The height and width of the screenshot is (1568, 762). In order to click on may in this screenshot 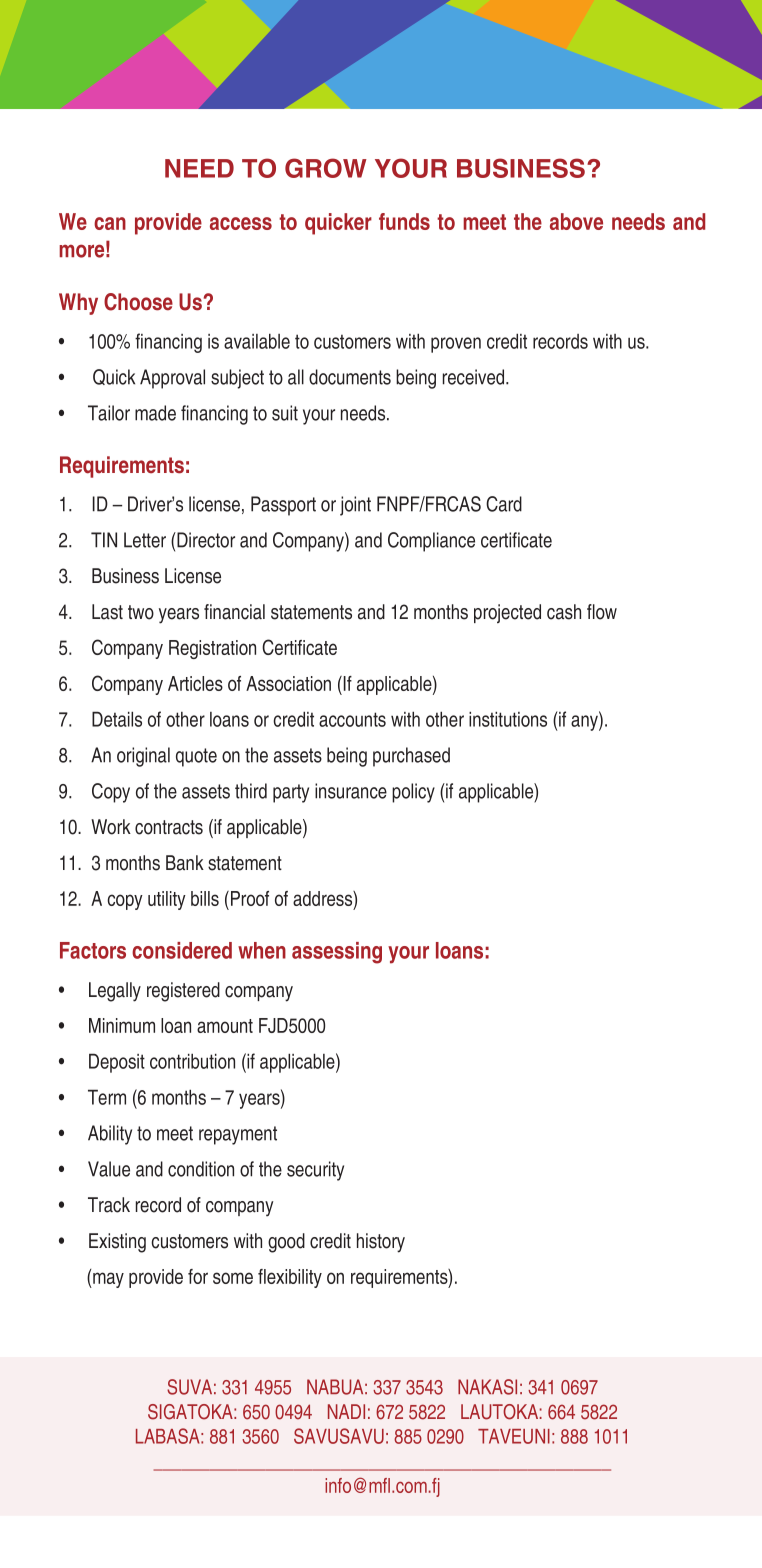, I will do `click(107, 1280)`.
